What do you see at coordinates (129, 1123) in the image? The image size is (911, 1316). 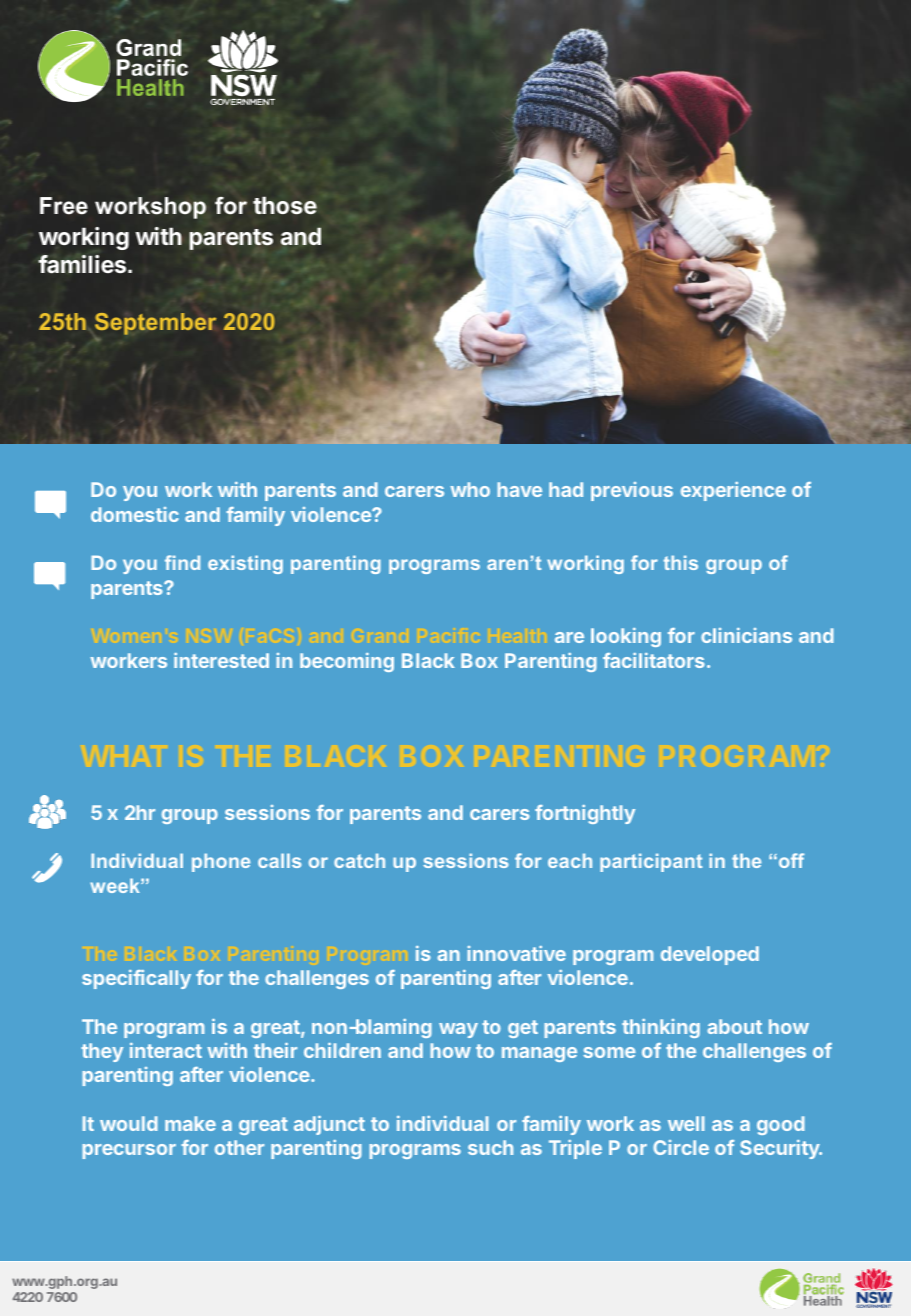 I see `would` at bounding box center [129, 1123].
